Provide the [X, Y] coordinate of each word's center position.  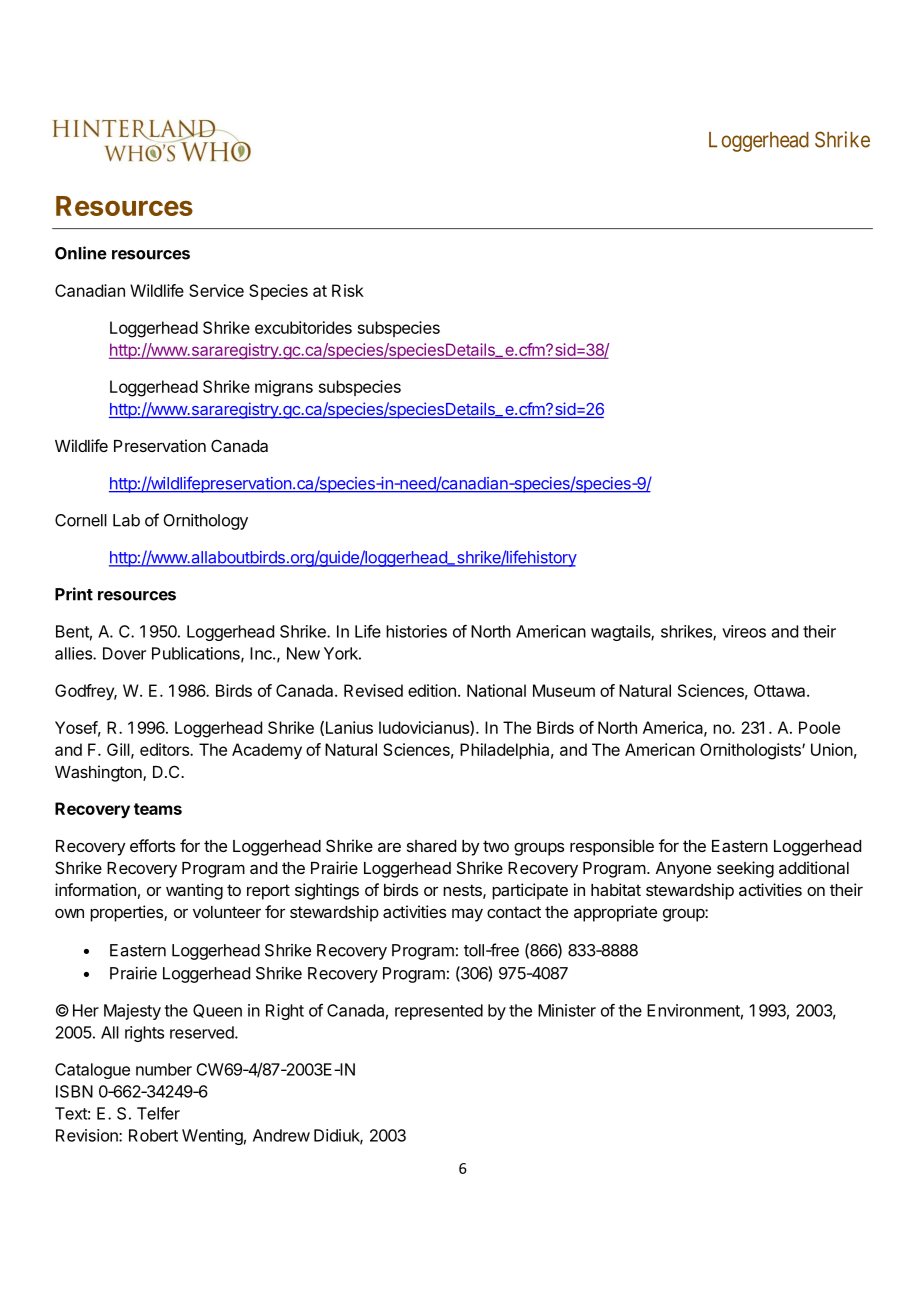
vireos [744, 631]
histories [416, 631]
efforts [152, 845]
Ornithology [205, 522]
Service [216, 290]
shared [431, 846]
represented [439, 1012]
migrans [284, 388]
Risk [348, 290]
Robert [153, 1135]
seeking [745, 869]
